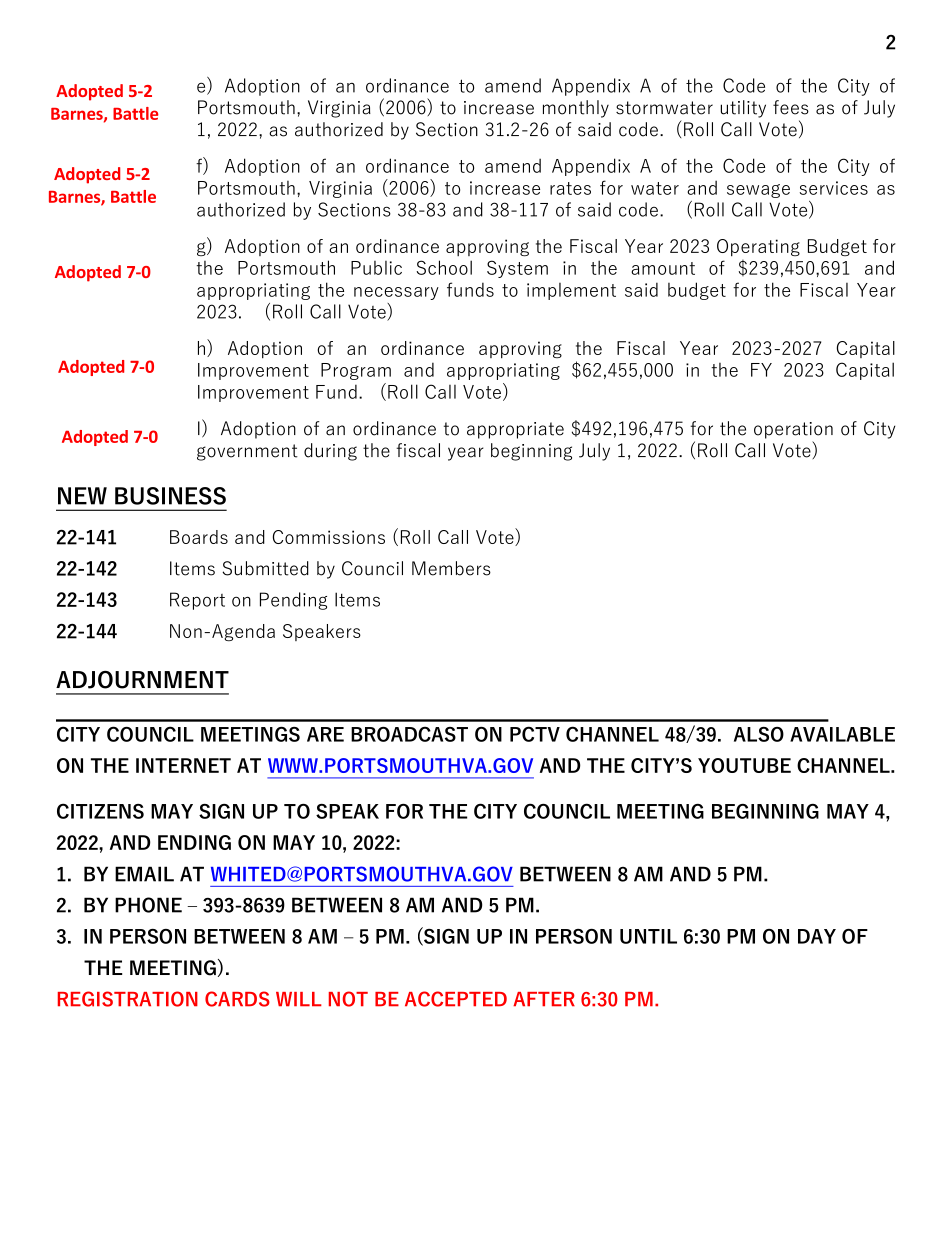  I want to click on REGISTRATION, so click(128, 999).
